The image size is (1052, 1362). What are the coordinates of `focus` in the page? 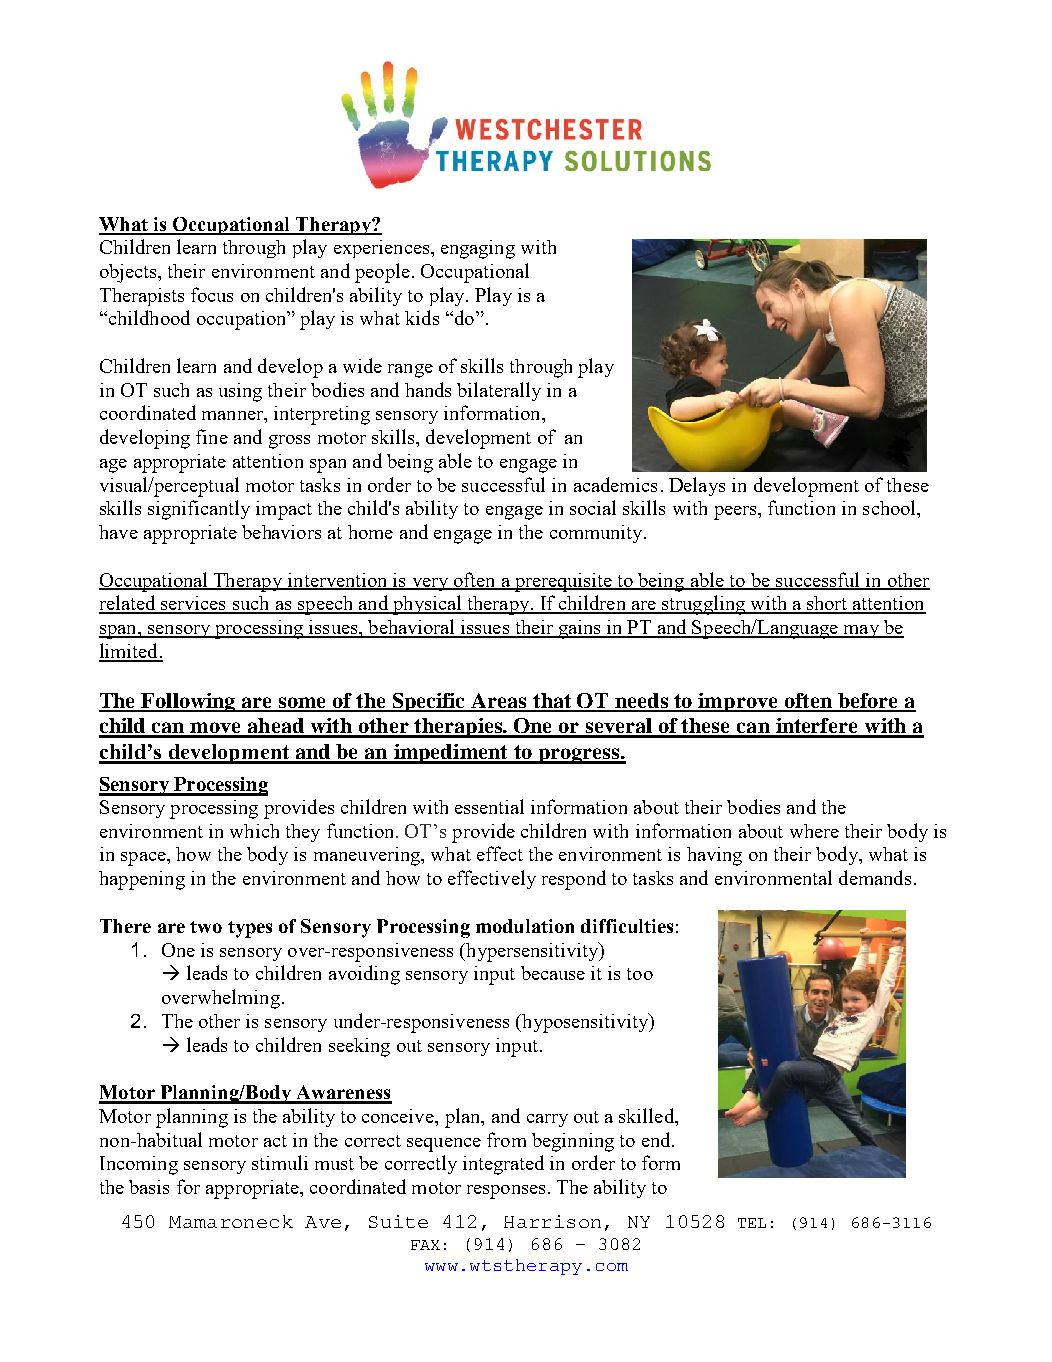 It's located at (212, 294).
